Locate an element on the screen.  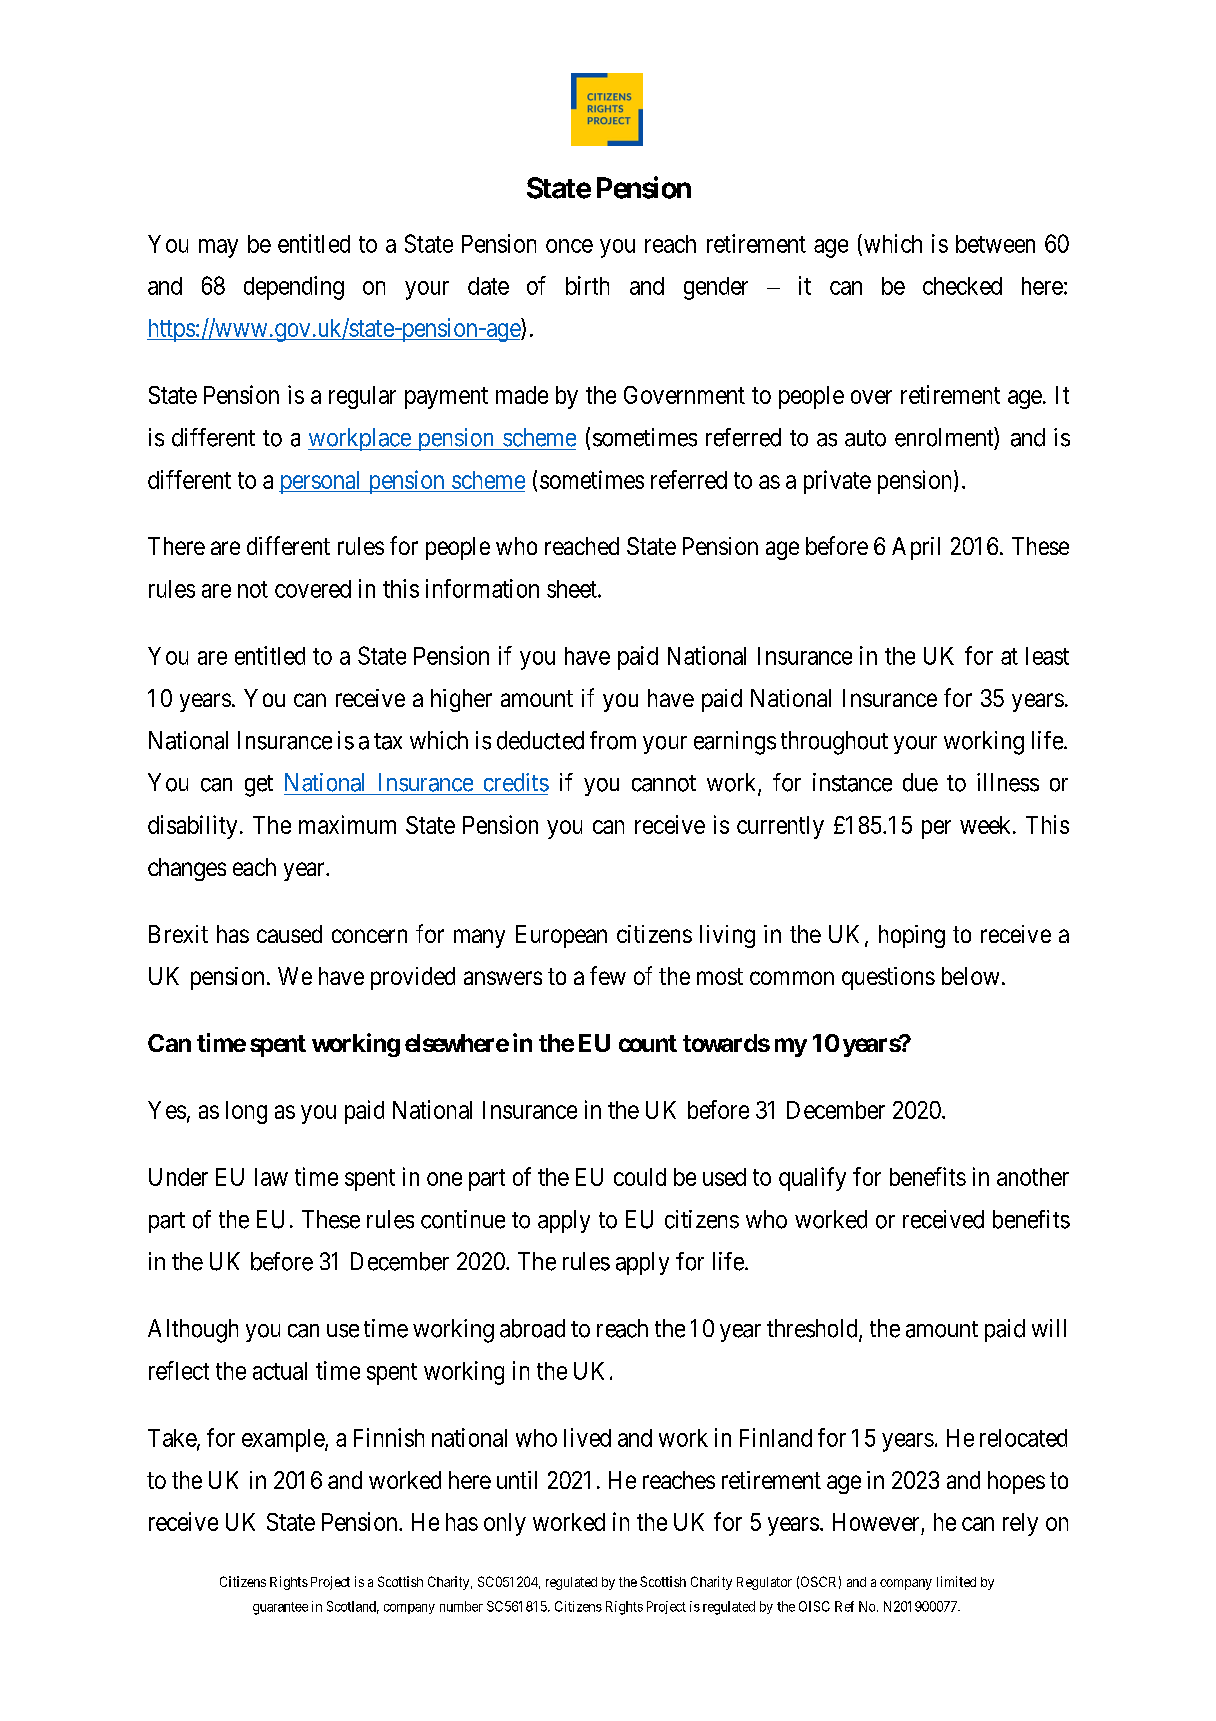
birth is located at coordinates (587, 285).
